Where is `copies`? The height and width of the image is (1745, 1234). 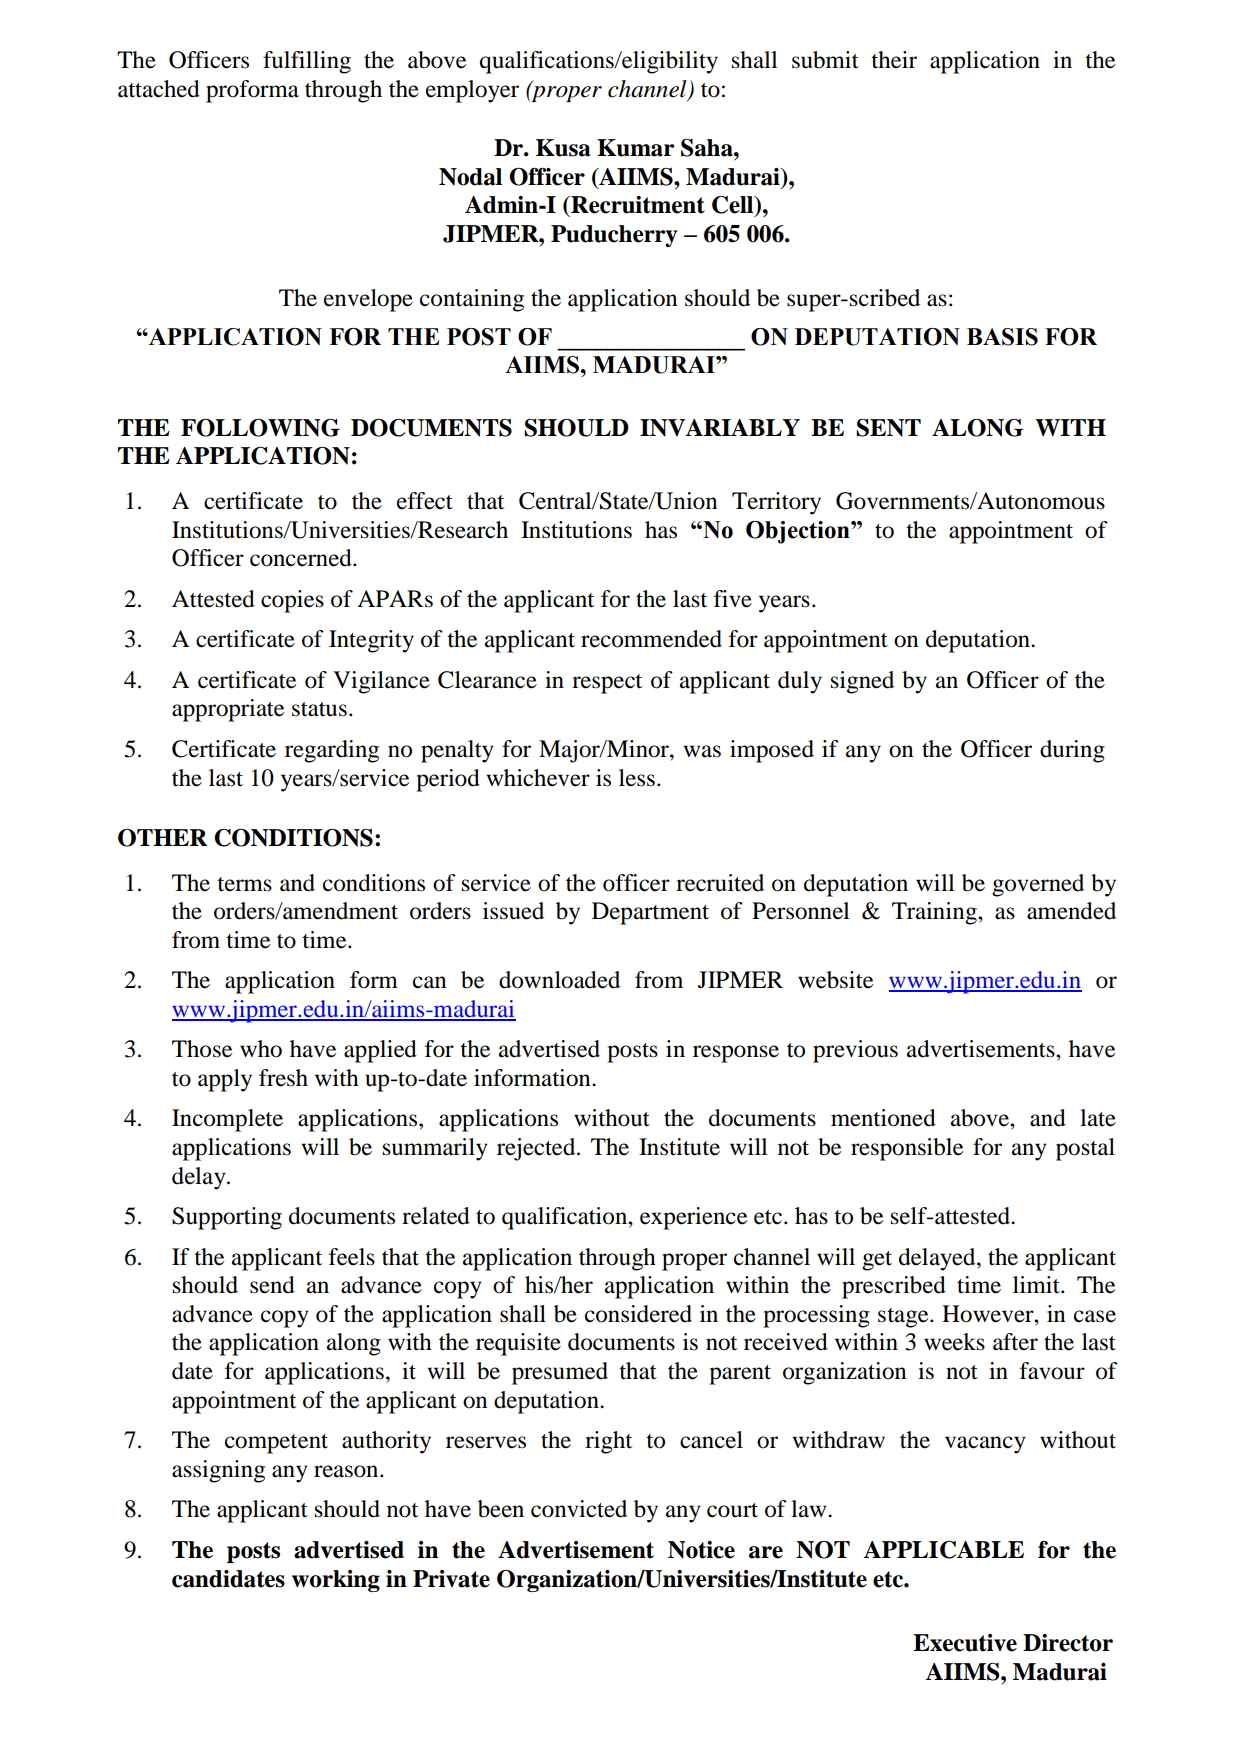 copies is located at coordinates (292, 601).
